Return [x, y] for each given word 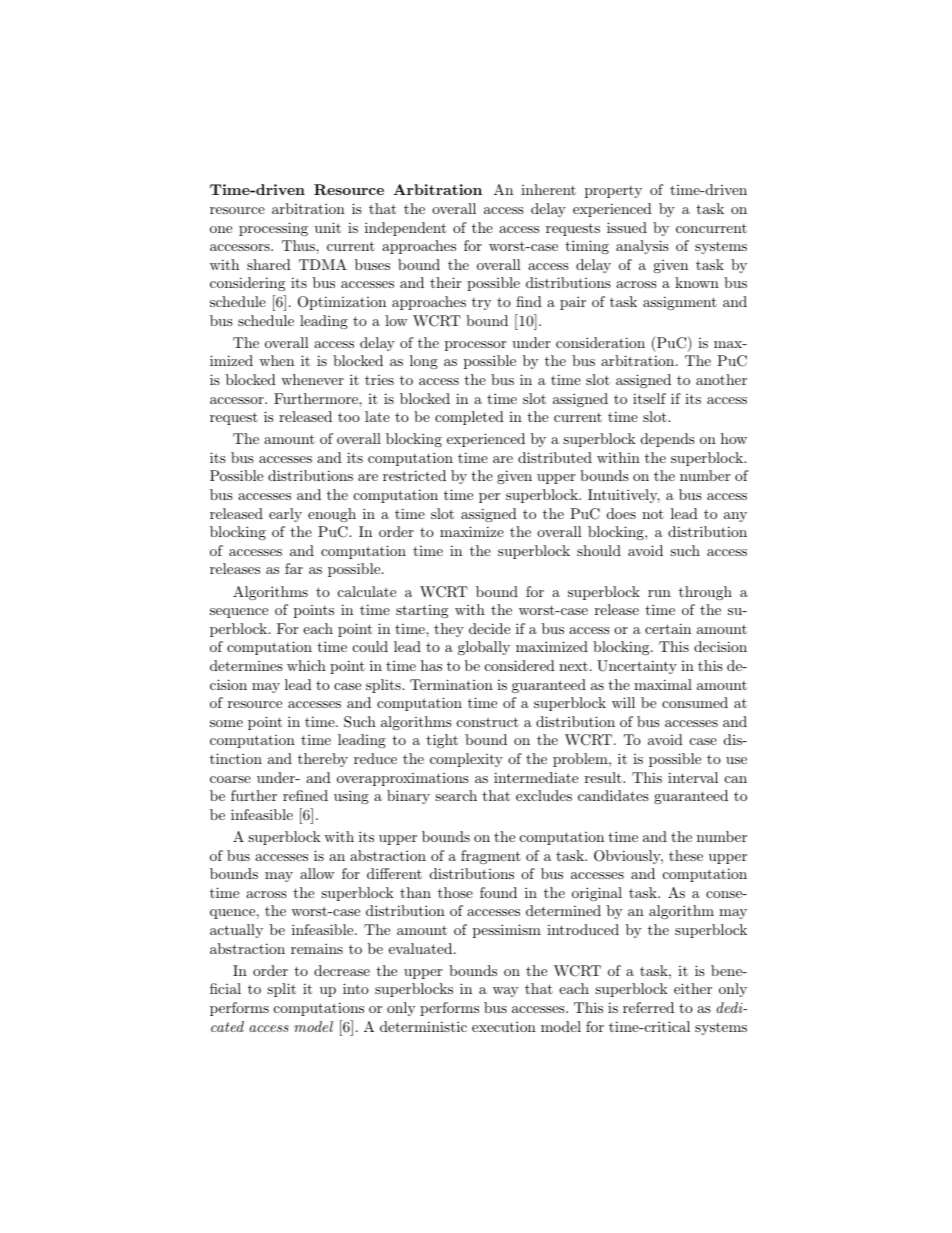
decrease [342, 970]
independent [405, 229]
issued [627, 227]
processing [273, 229]
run [659, 593]
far [294, 568]
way [505, 992]
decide [489, 628]
